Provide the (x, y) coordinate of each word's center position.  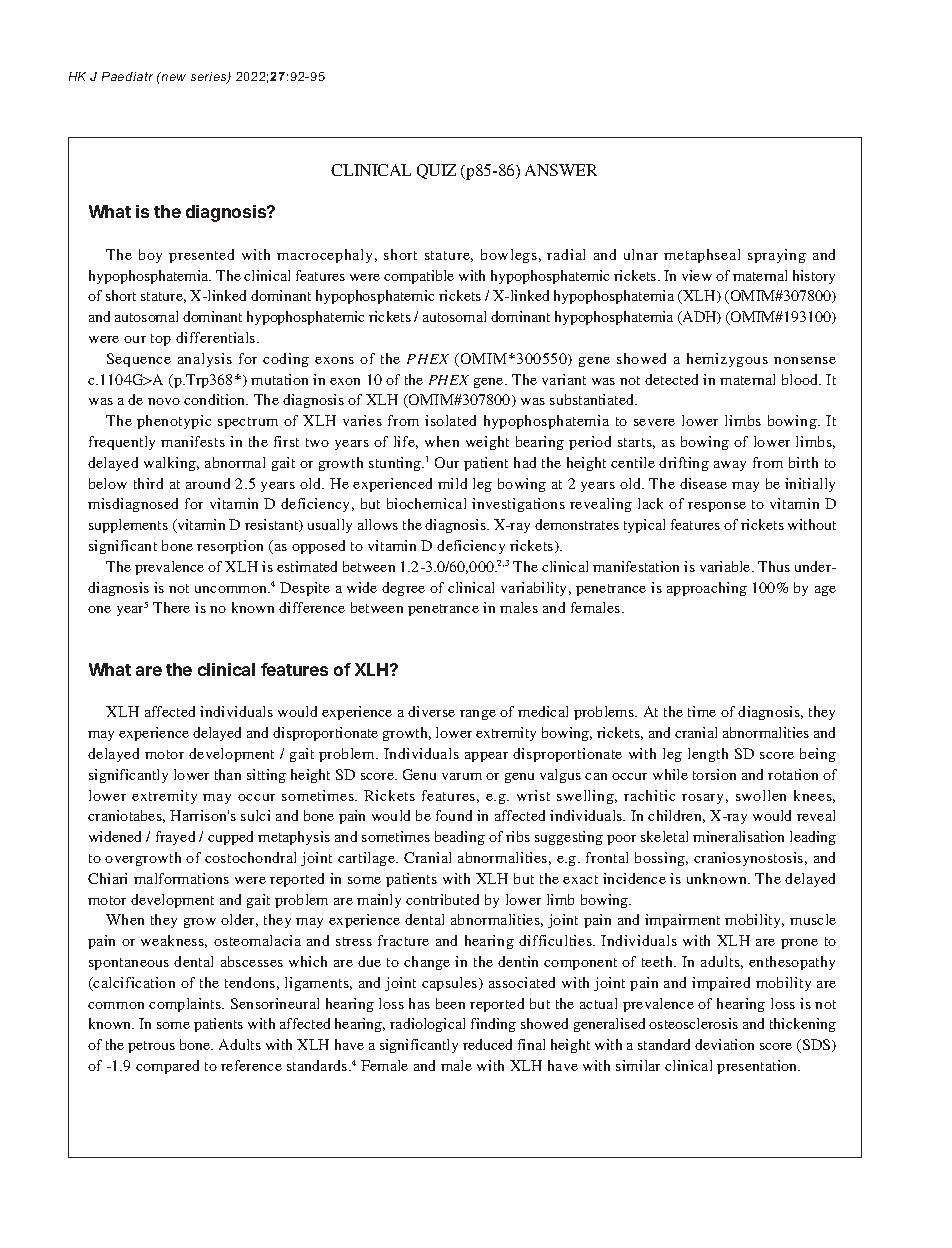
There (171, 607)
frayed (175, 838)
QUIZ (436, 171)
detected (671, 379)
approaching (707, 589)
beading (460, 838)
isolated (450, 420)
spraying (777, 256)
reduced (487, 1044)
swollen (761, 795)
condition (216, 399)
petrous (151, 1047)
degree (403, 589)
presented (201, 256)
